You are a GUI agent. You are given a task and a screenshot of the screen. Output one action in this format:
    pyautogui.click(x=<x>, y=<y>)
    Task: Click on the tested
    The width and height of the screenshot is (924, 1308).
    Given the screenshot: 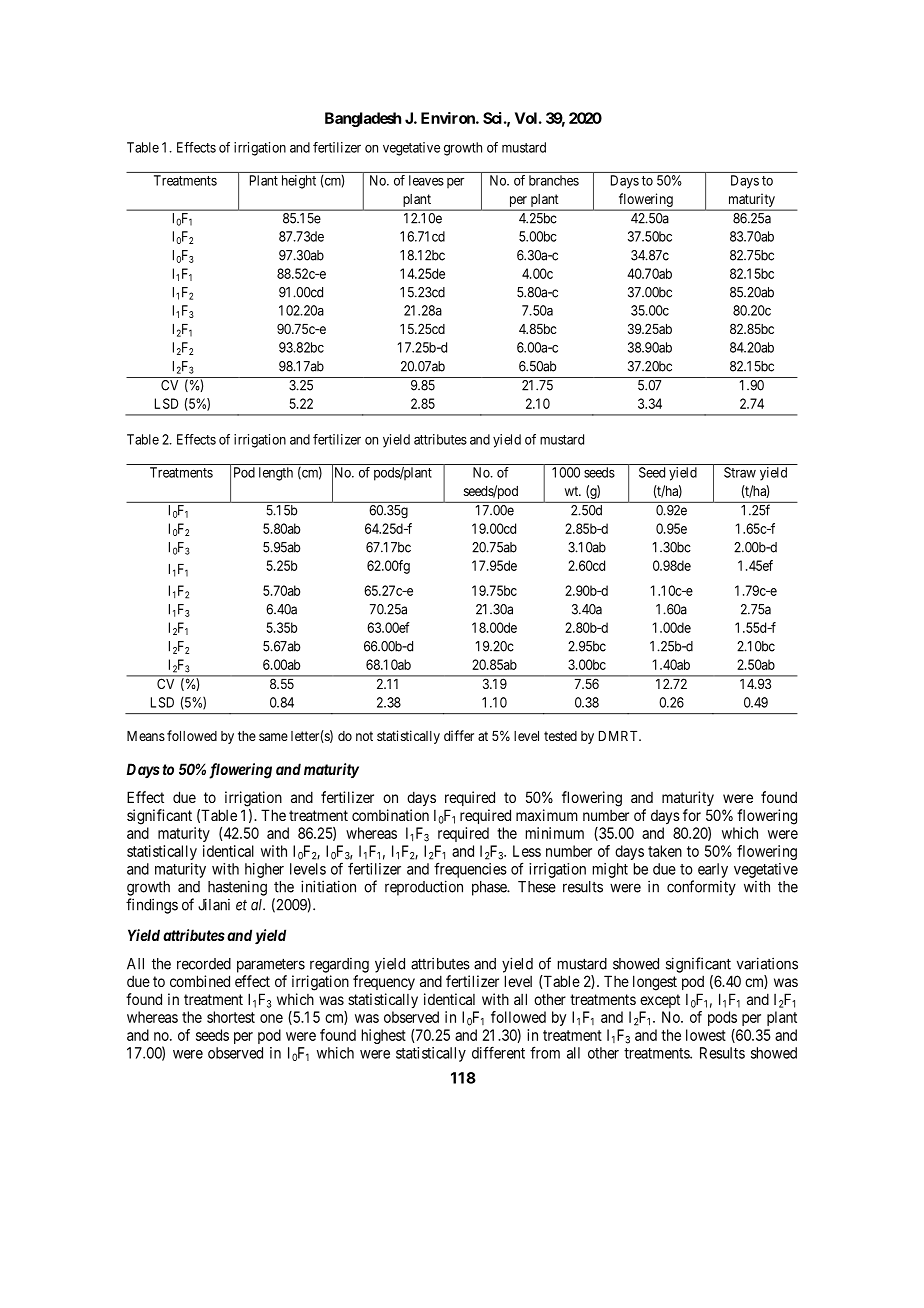 What is the action you would take?
    pyautogui.click(x=560, y=736)
